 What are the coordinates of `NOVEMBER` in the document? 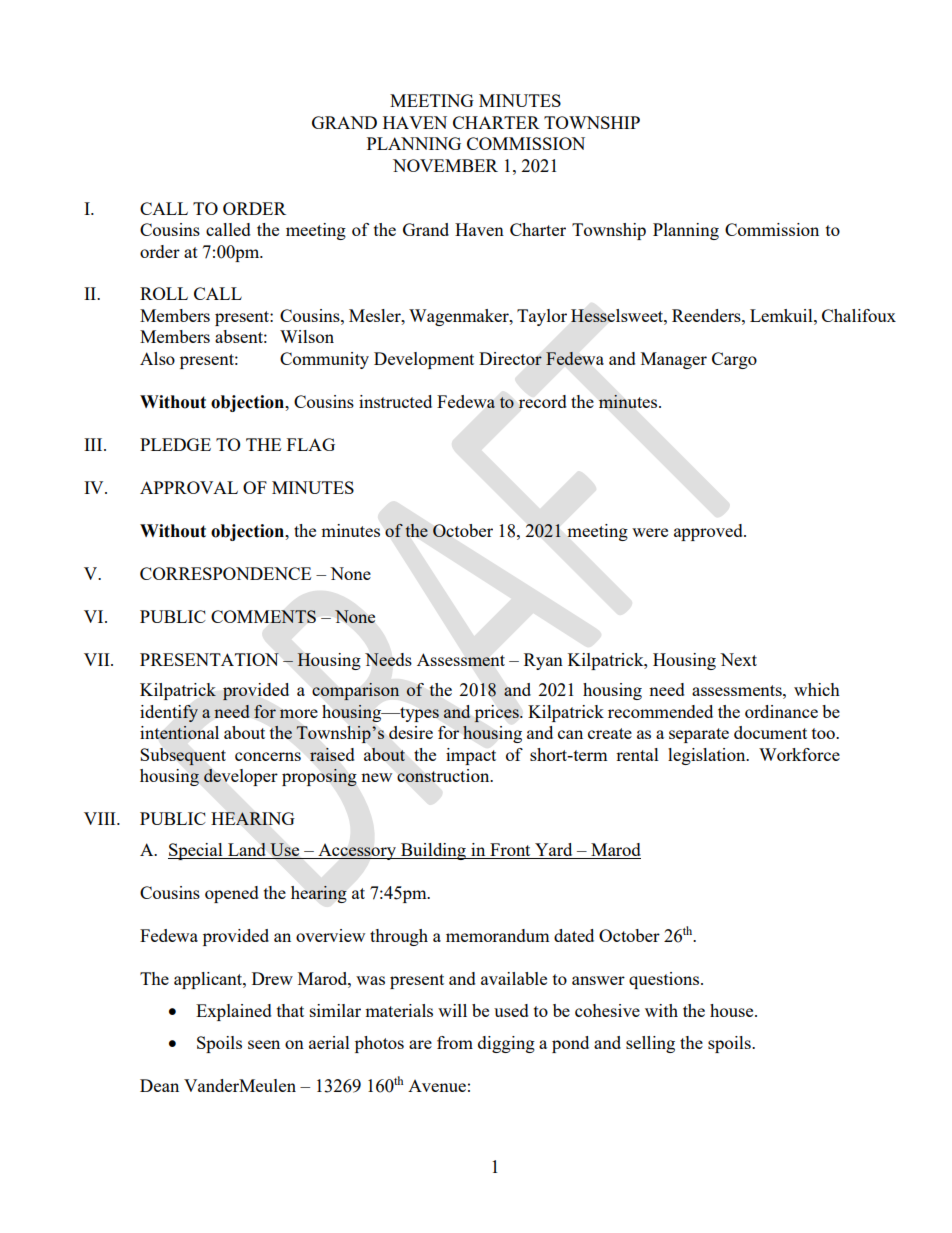 It's located at (445, 165).
